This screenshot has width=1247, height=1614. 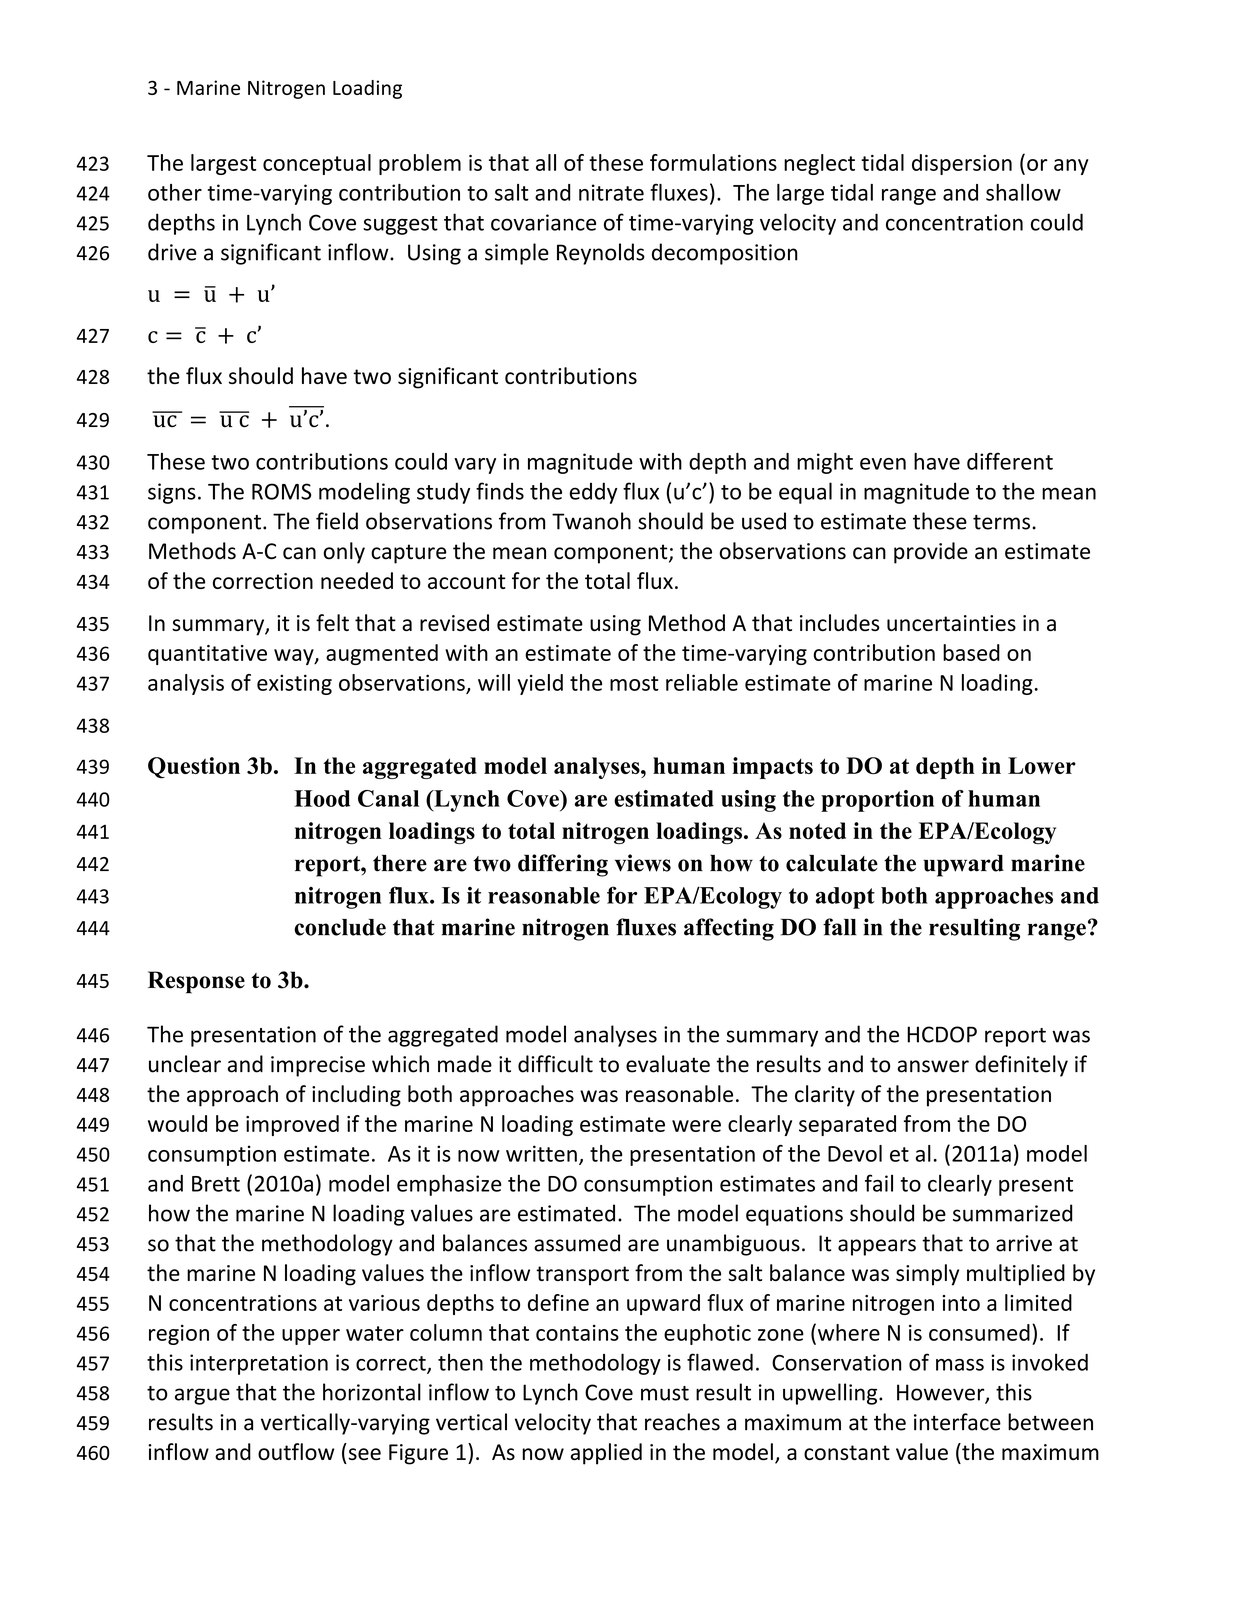 I want to click on views, so click(x=643, y=863).
